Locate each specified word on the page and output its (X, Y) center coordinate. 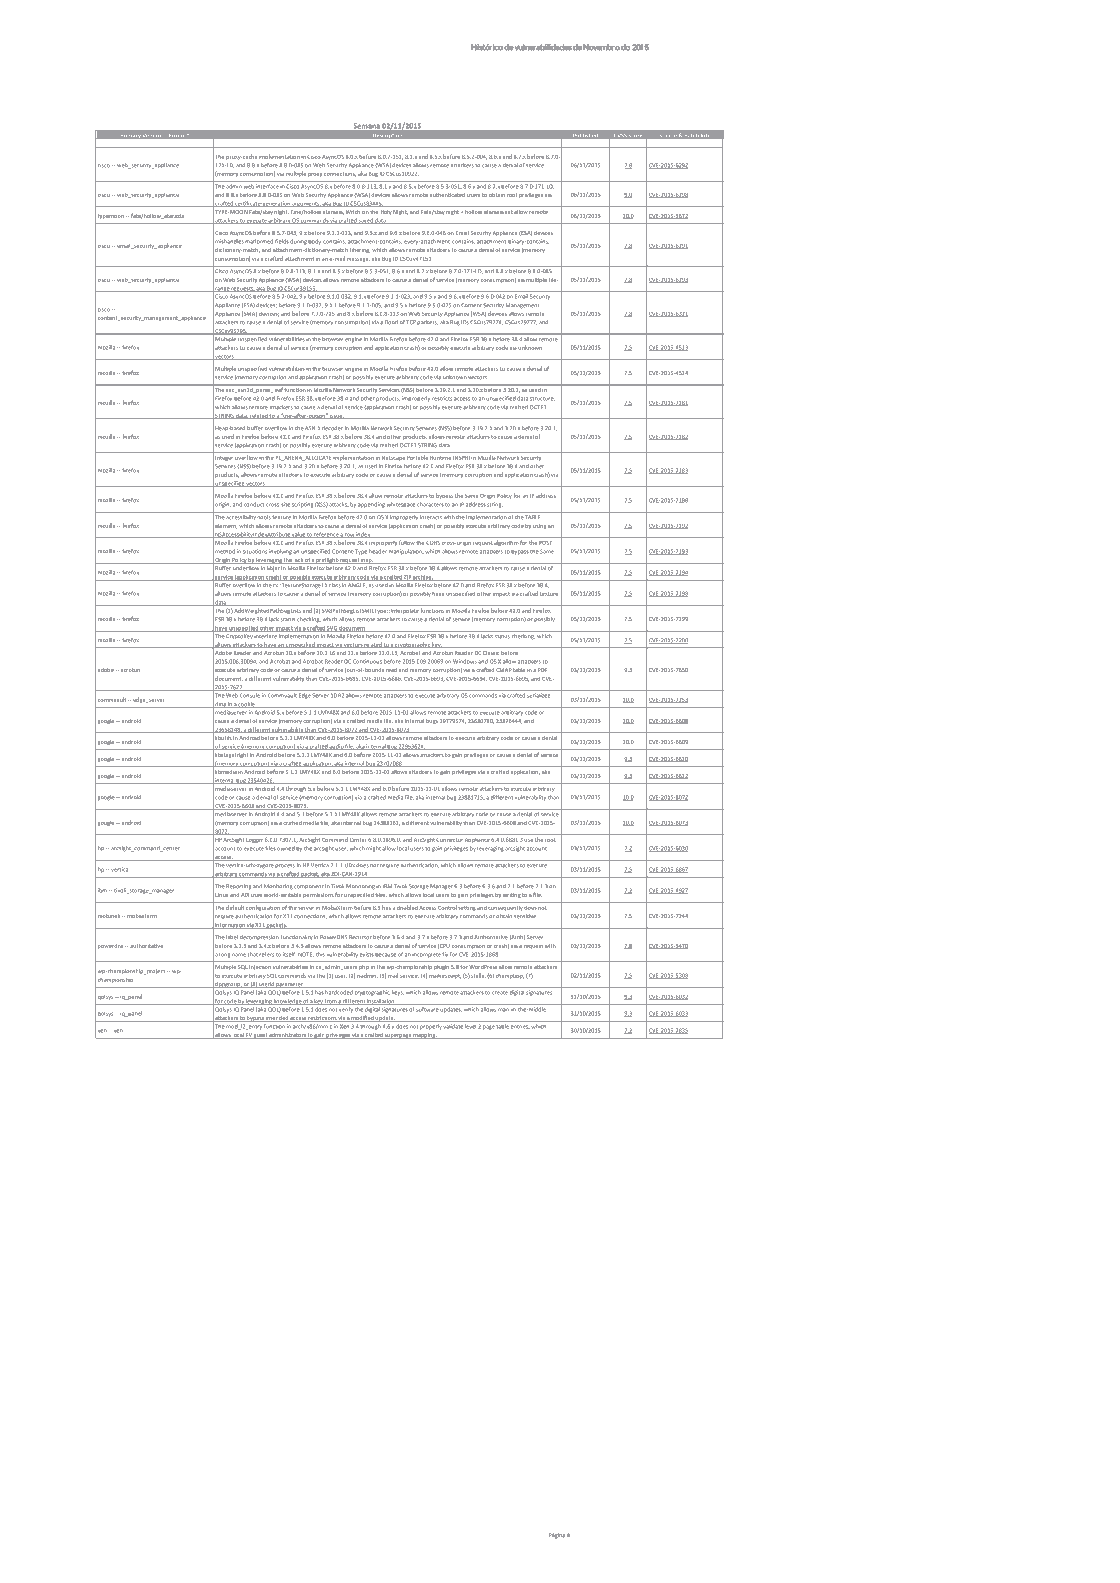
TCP (411, 322)
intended (277, 1019)
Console (250, 695)
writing (512, 895)
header (378, 551)
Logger (254, 840)
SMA (249, 314)
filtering (360, 250)
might (373, 849)
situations (255, 551)
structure (542, 399)
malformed (259, 241)
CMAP (504, 670)
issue (336, 417)
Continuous (367, 661)
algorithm (506, 543)
